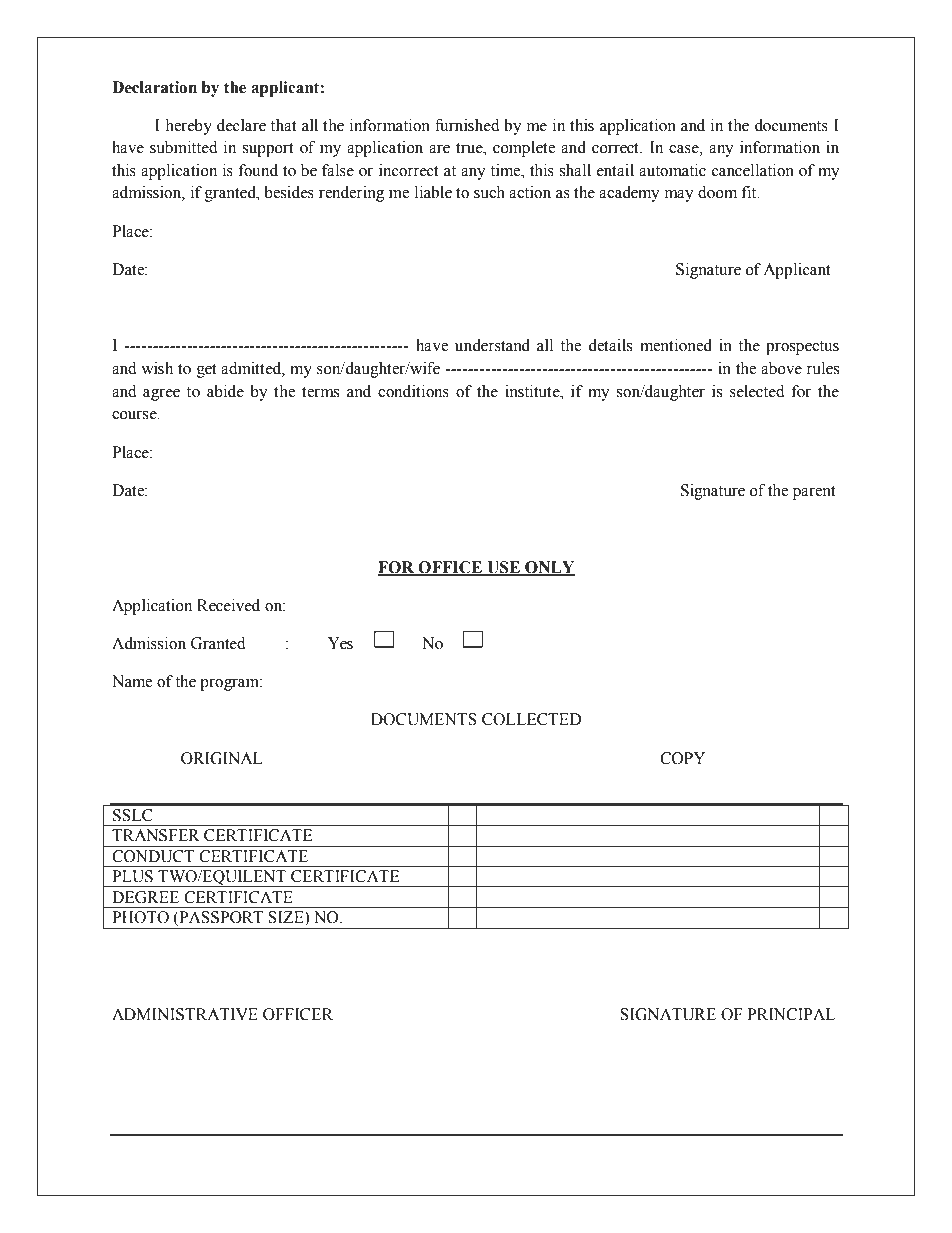  I want to click on USE, so click(503, 568).
